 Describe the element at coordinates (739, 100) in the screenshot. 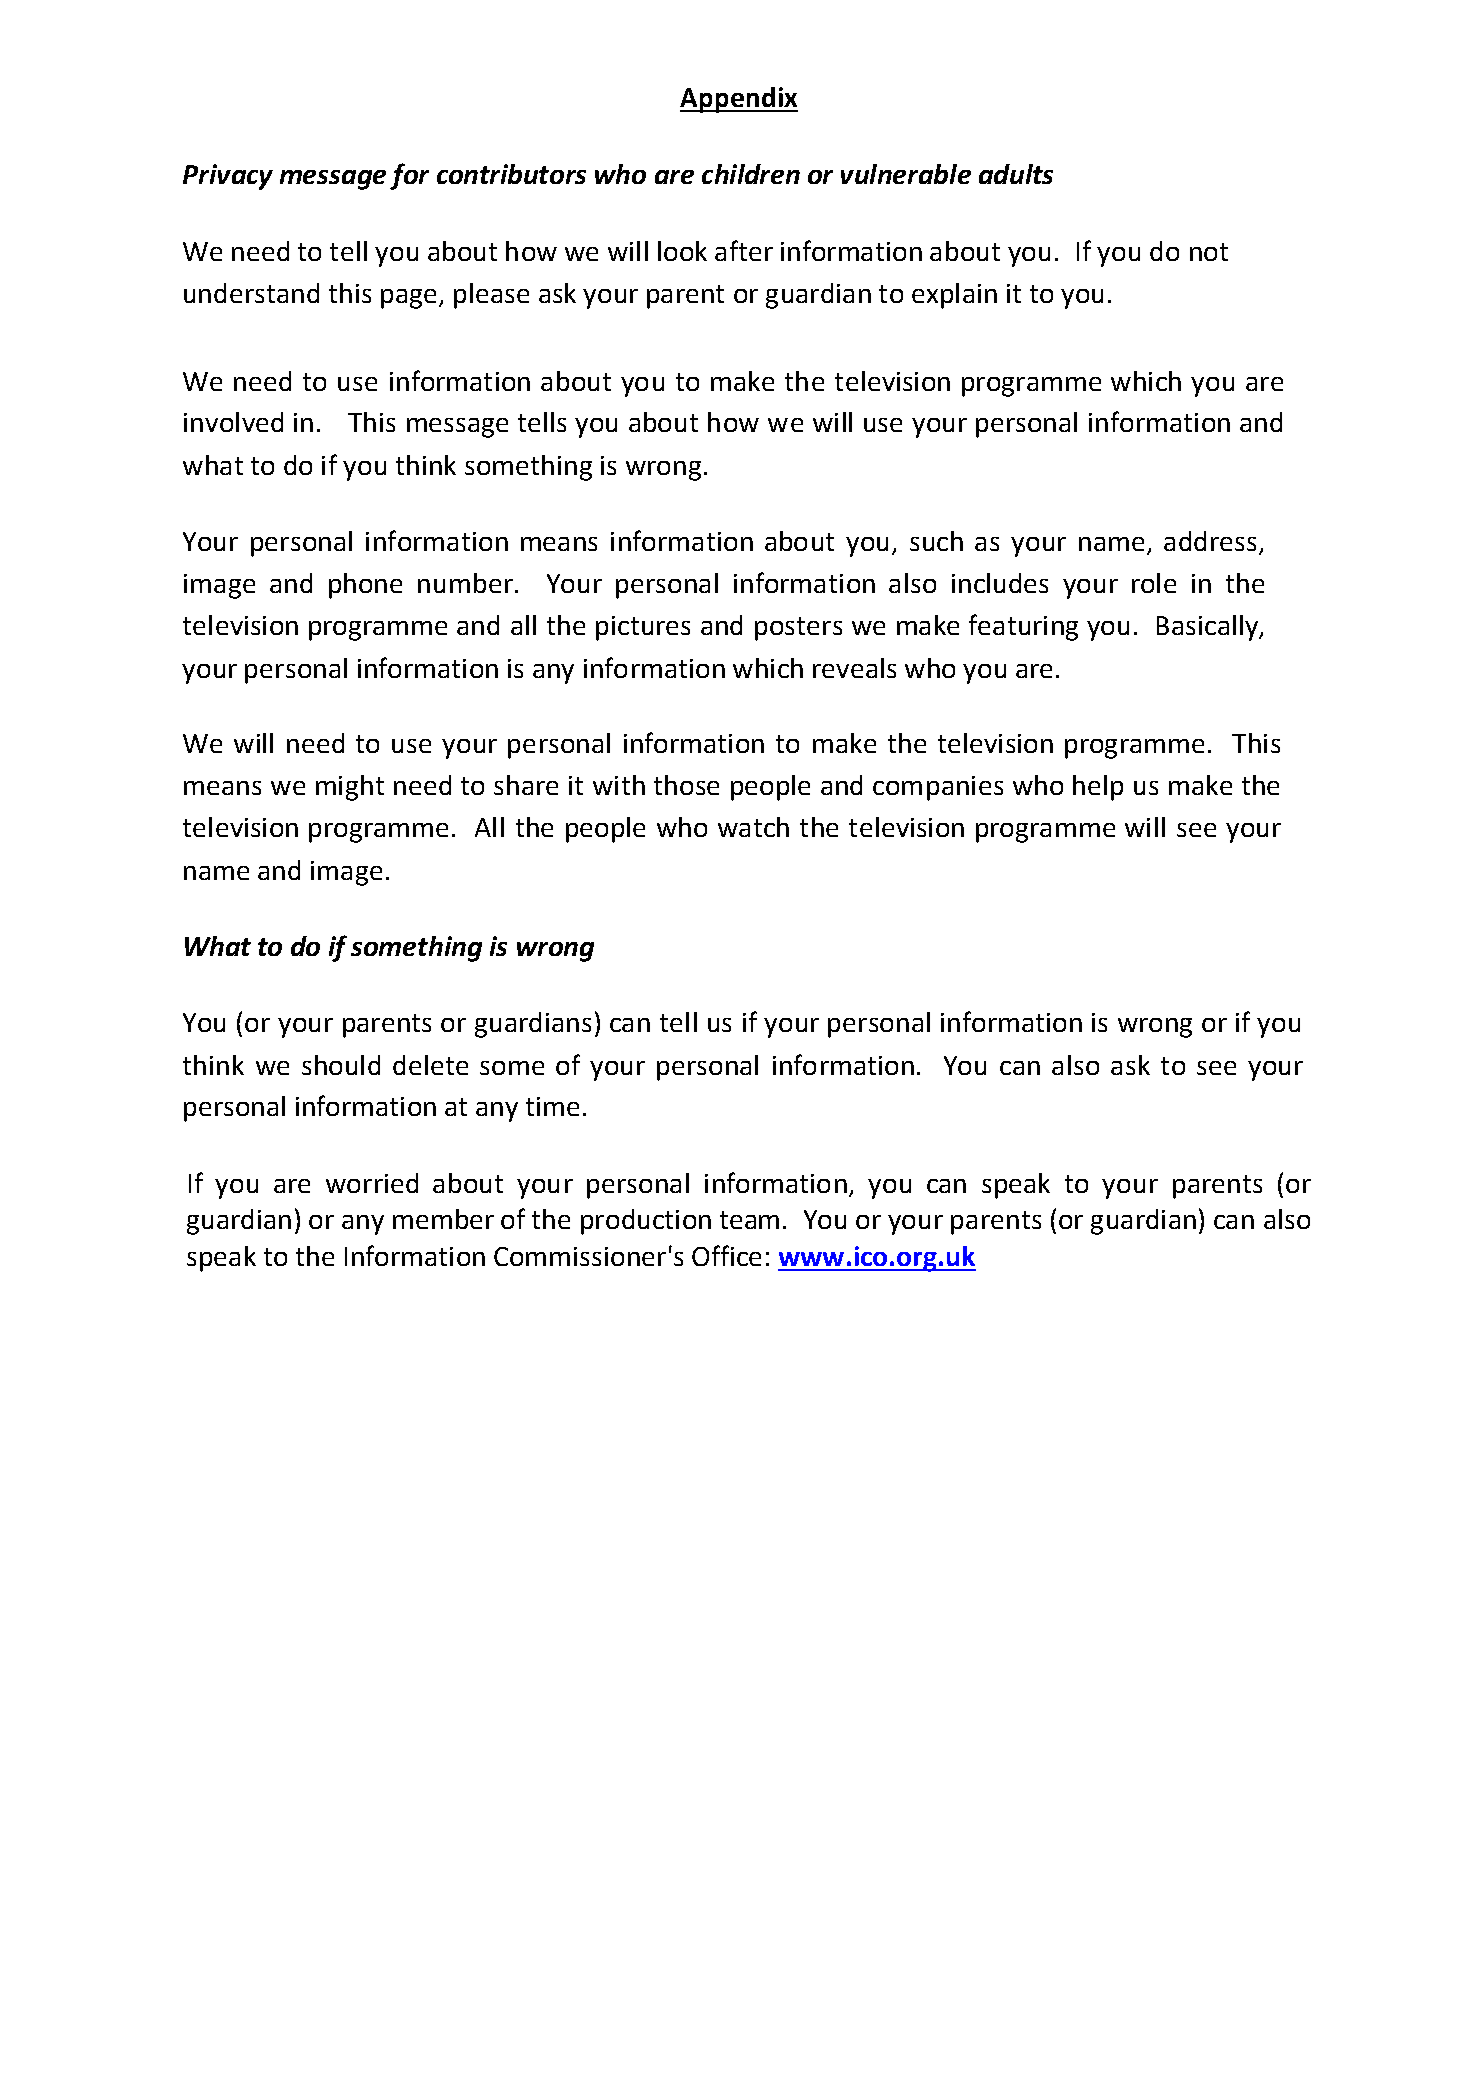

I see `Appendix` at that location.
